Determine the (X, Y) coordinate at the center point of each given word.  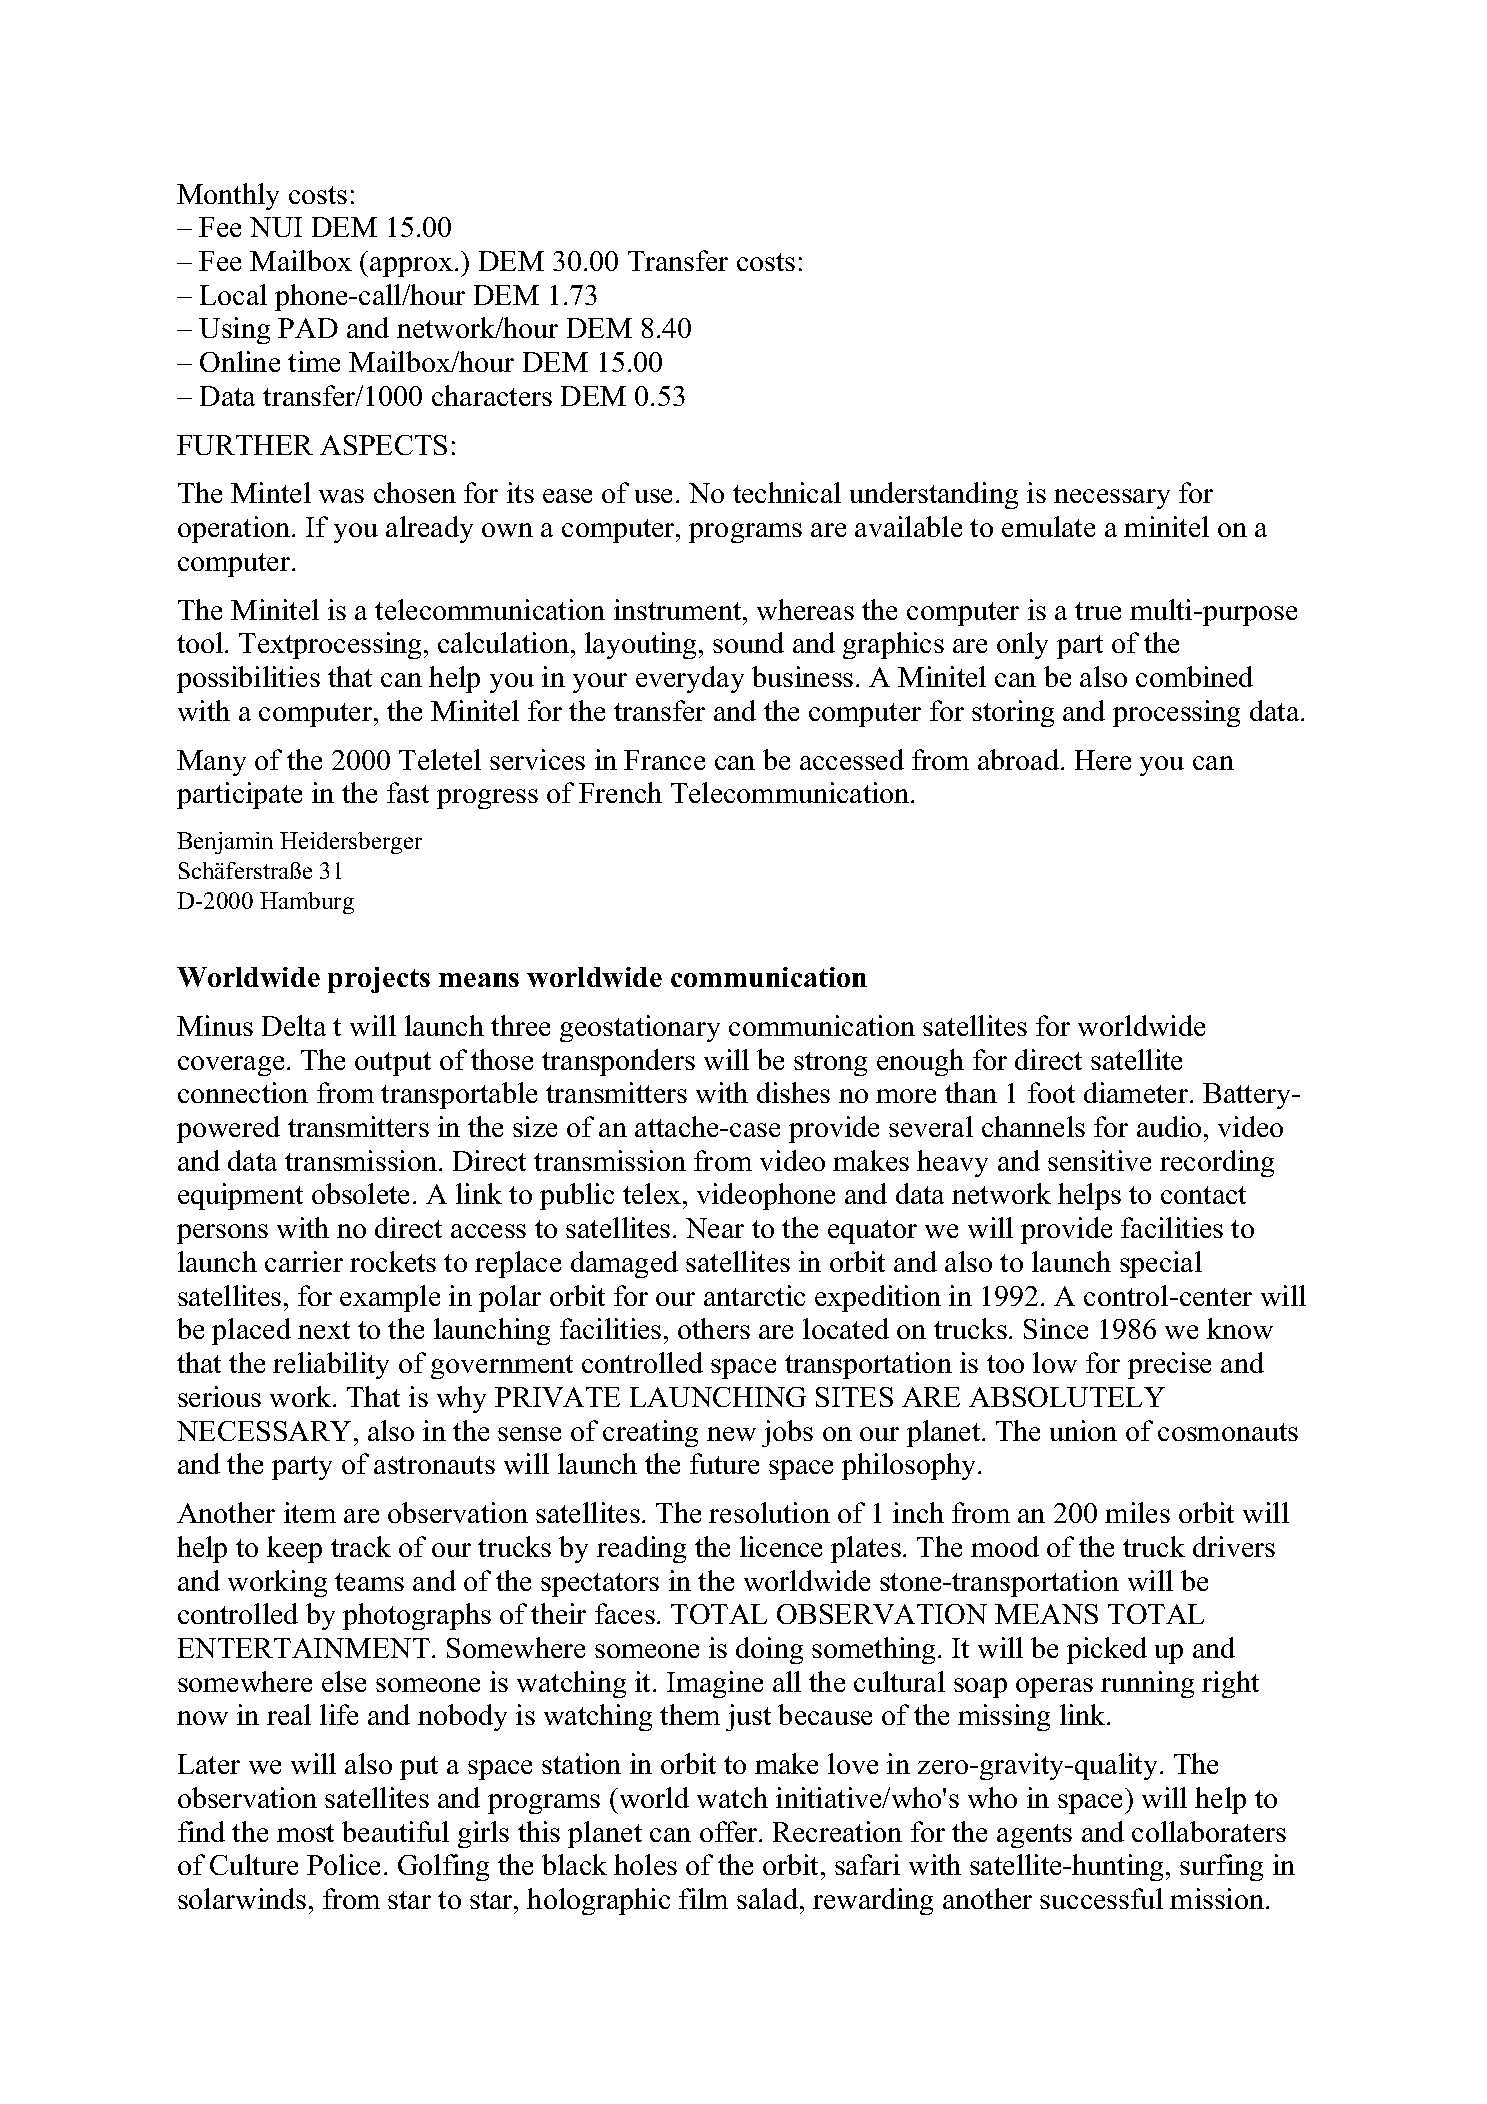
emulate (1048, 526)
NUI (276, 227)
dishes (793, 1092)
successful (1101, 1898)
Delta (294, 1025)
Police (343, 1864)
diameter (1137, 1092)
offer (730, 1831)
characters (492, 395)
